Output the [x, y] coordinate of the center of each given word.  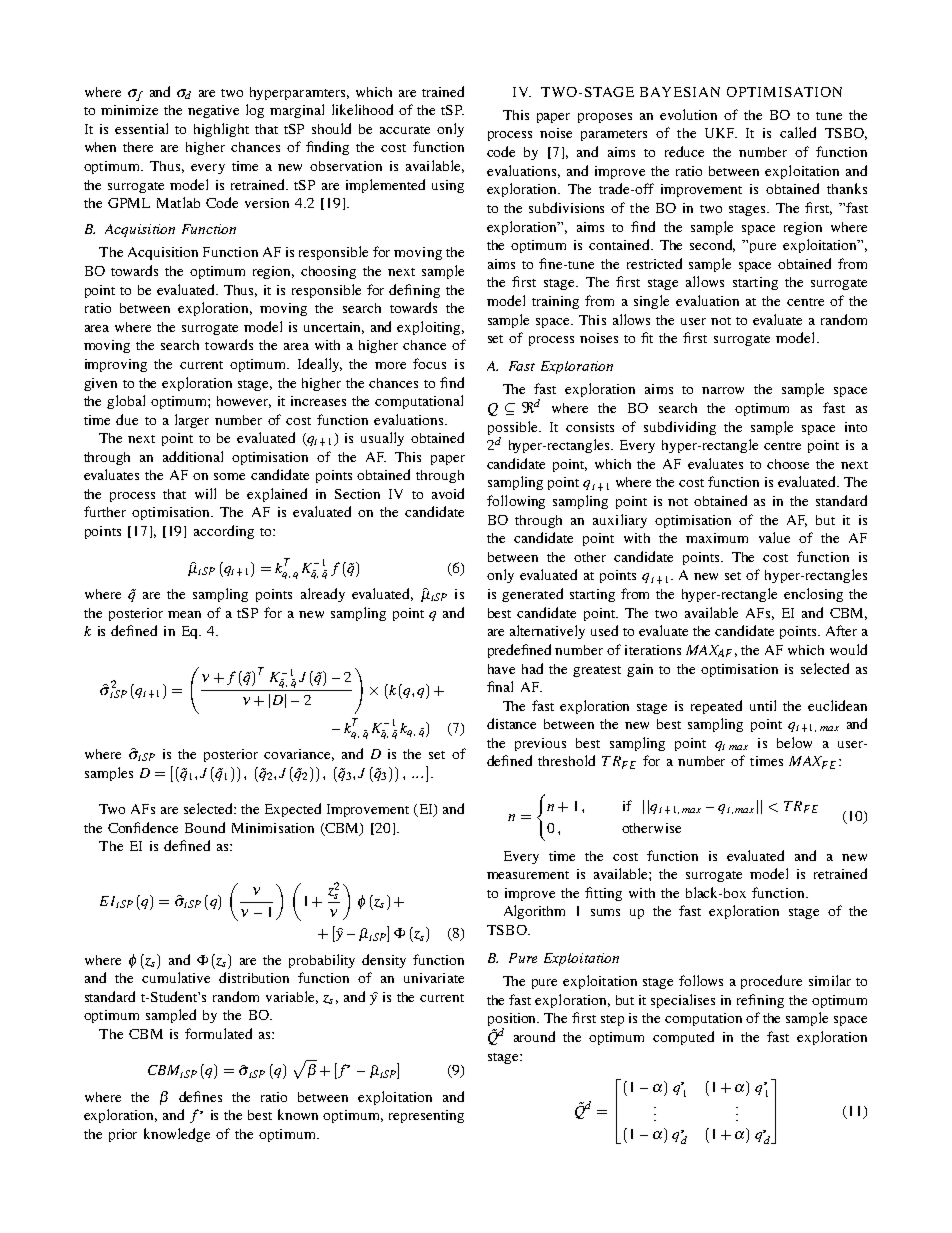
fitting [603, 894]
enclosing [813, 595]
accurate [405, 130]
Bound [205, 827]
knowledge [177, 1135]
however [244, 402]
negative [213, 111]
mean [184, 614]
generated [532, 595]
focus [429, 363]
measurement [528, 875]
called [798, 132]
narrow [723, 390]
